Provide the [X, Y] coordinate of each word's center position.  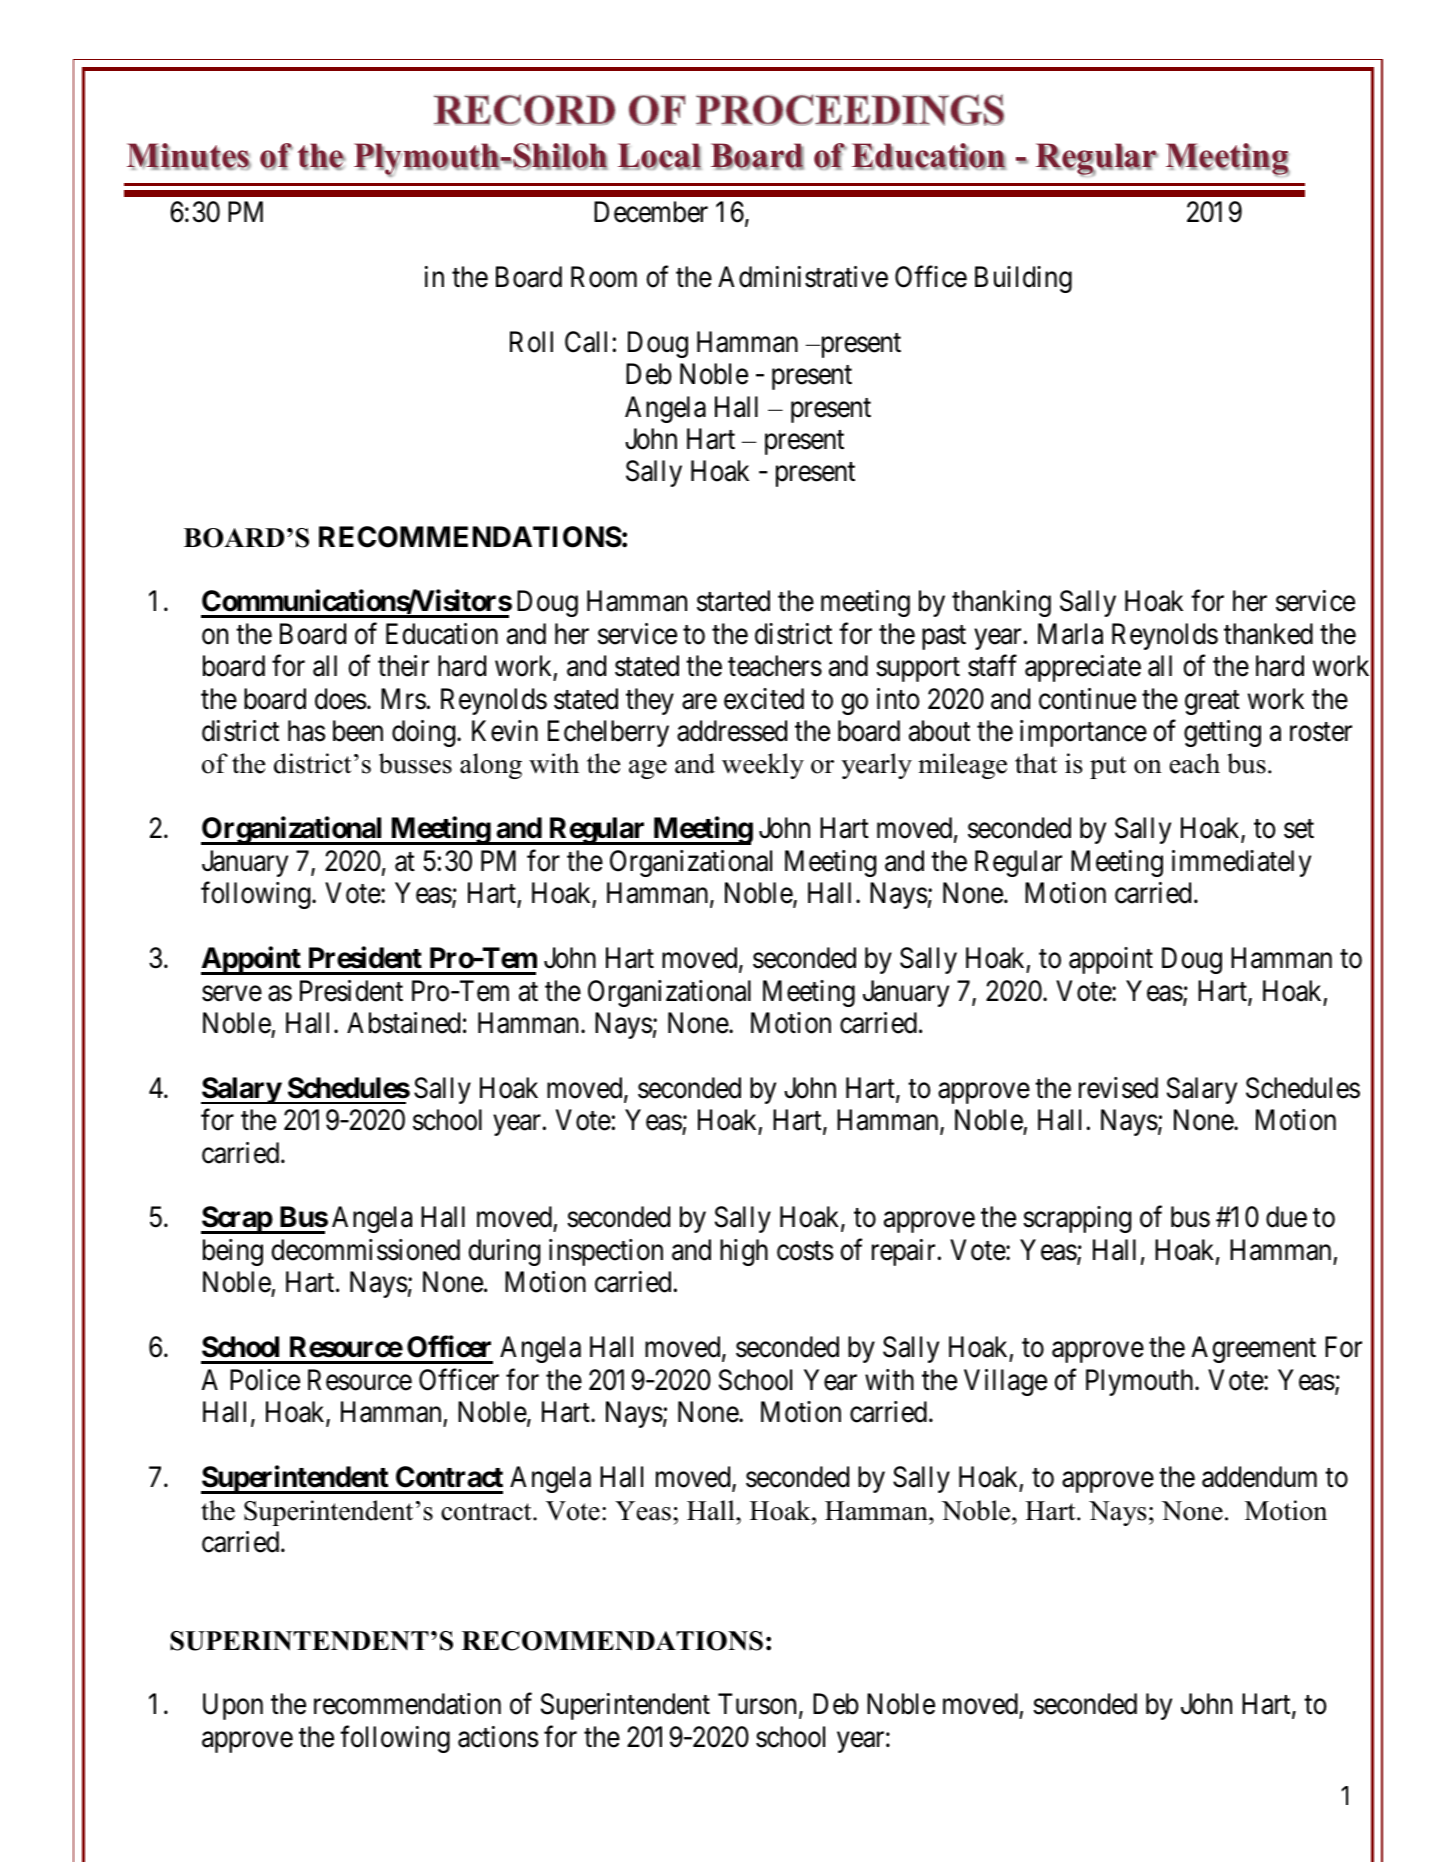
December [651, 212]
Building [1023, 279]
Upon [233, 1707]
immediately [1241, 863]
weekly [763, 766]
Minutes [189, 156]
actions [498, 1737]
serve [232, 994]
